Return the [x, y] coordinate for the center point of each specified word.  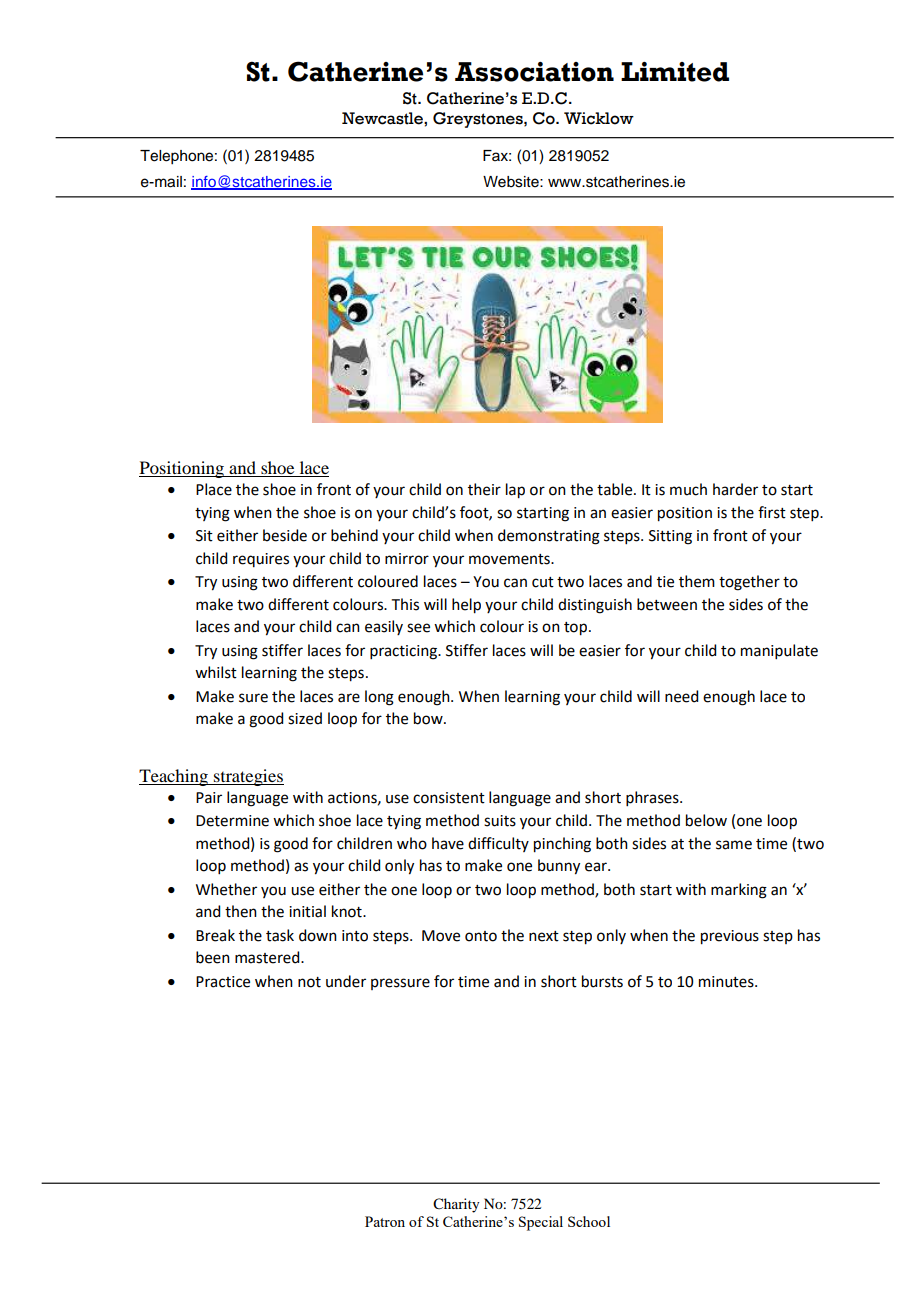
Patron [385, 1221]
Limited [675, 72]
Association [534, 72]
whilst [216, 672]
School [589, 1221]
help [466, 606]
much [688, 489]
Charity [456, 1205]
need [681, 696]
